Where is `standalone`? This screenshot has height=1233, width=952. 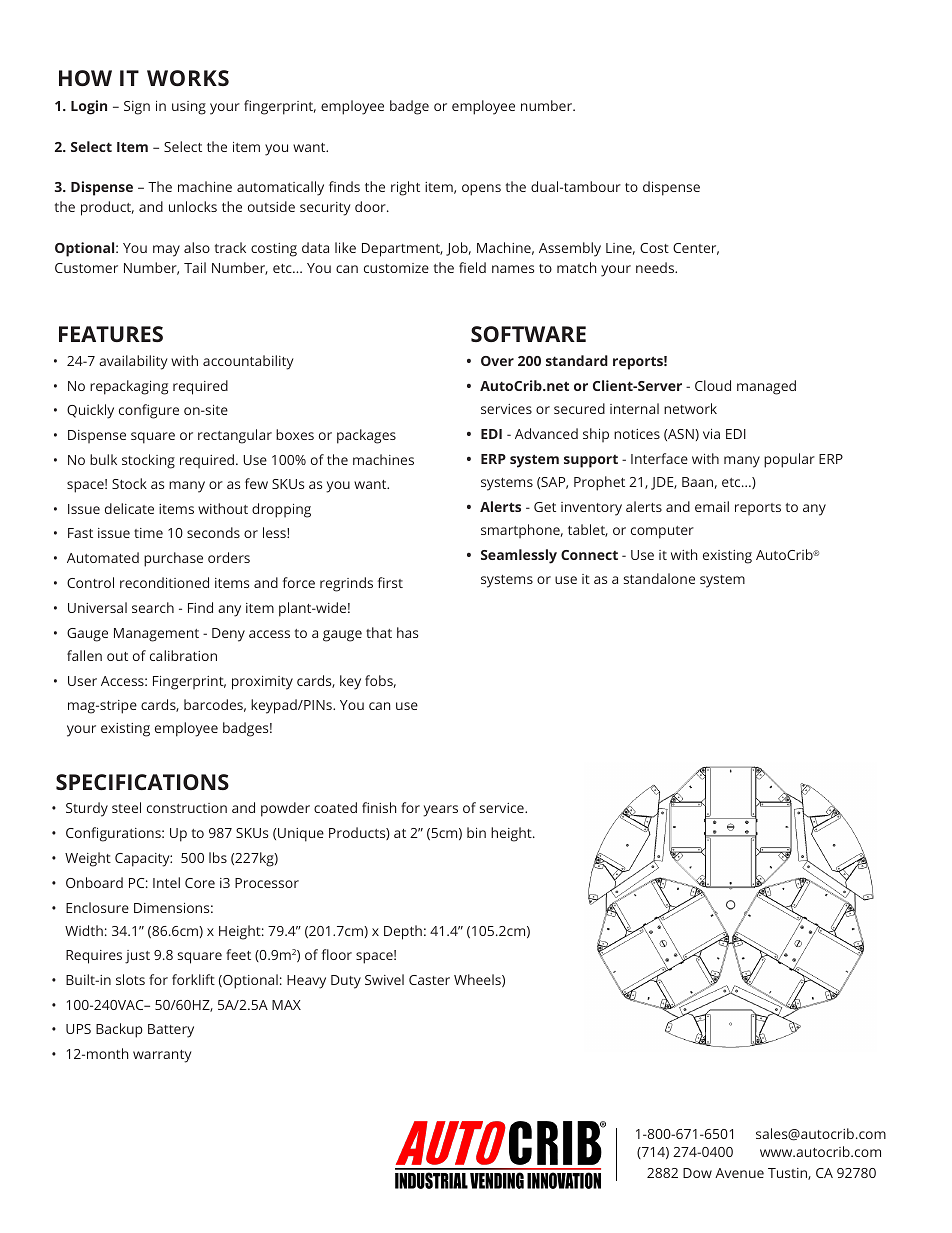 standalone is located at coordinates (659, 578).
